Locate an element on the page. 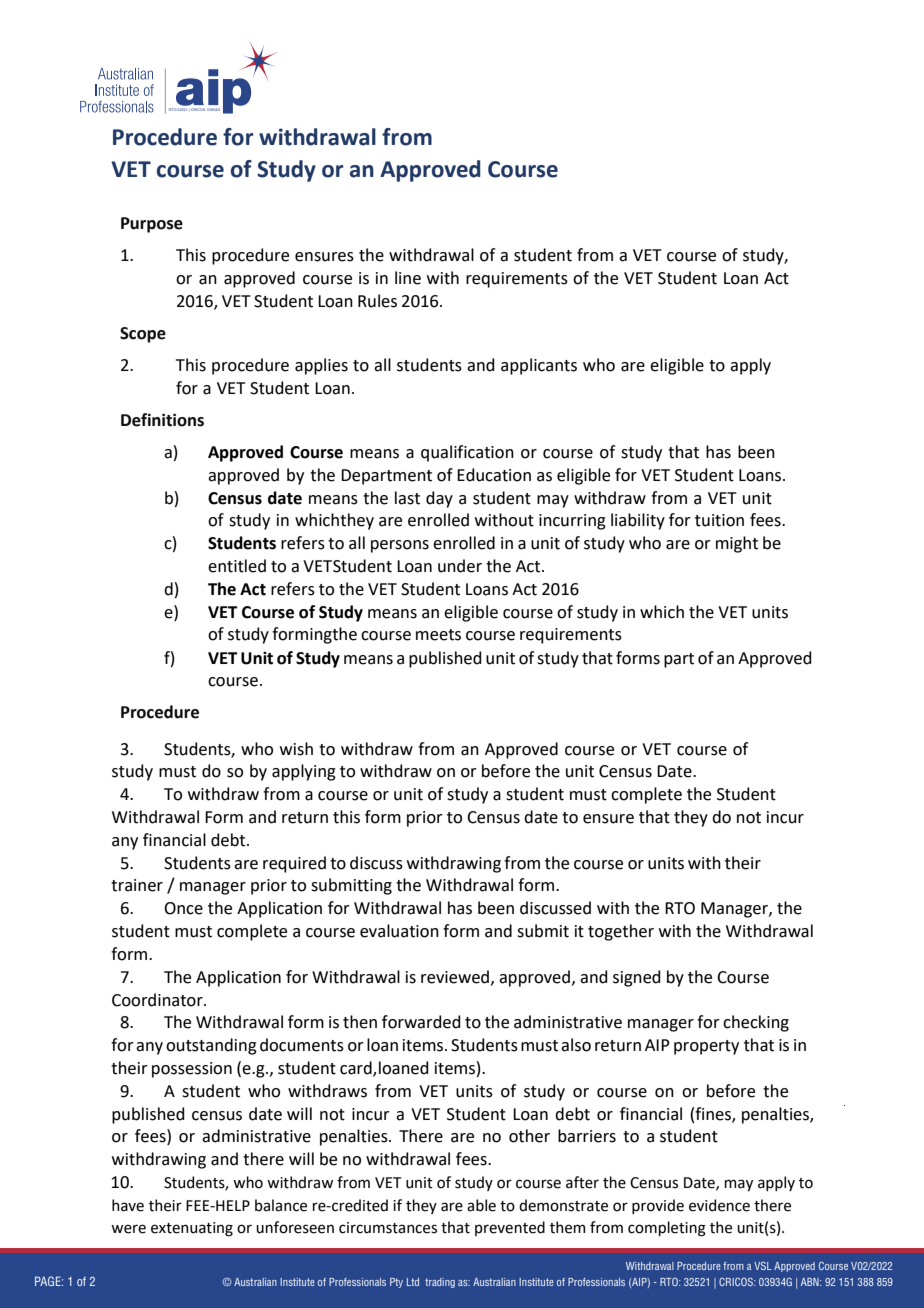 The width and height of the image is (924, 1308). together is located at coordinates (621, 932).
